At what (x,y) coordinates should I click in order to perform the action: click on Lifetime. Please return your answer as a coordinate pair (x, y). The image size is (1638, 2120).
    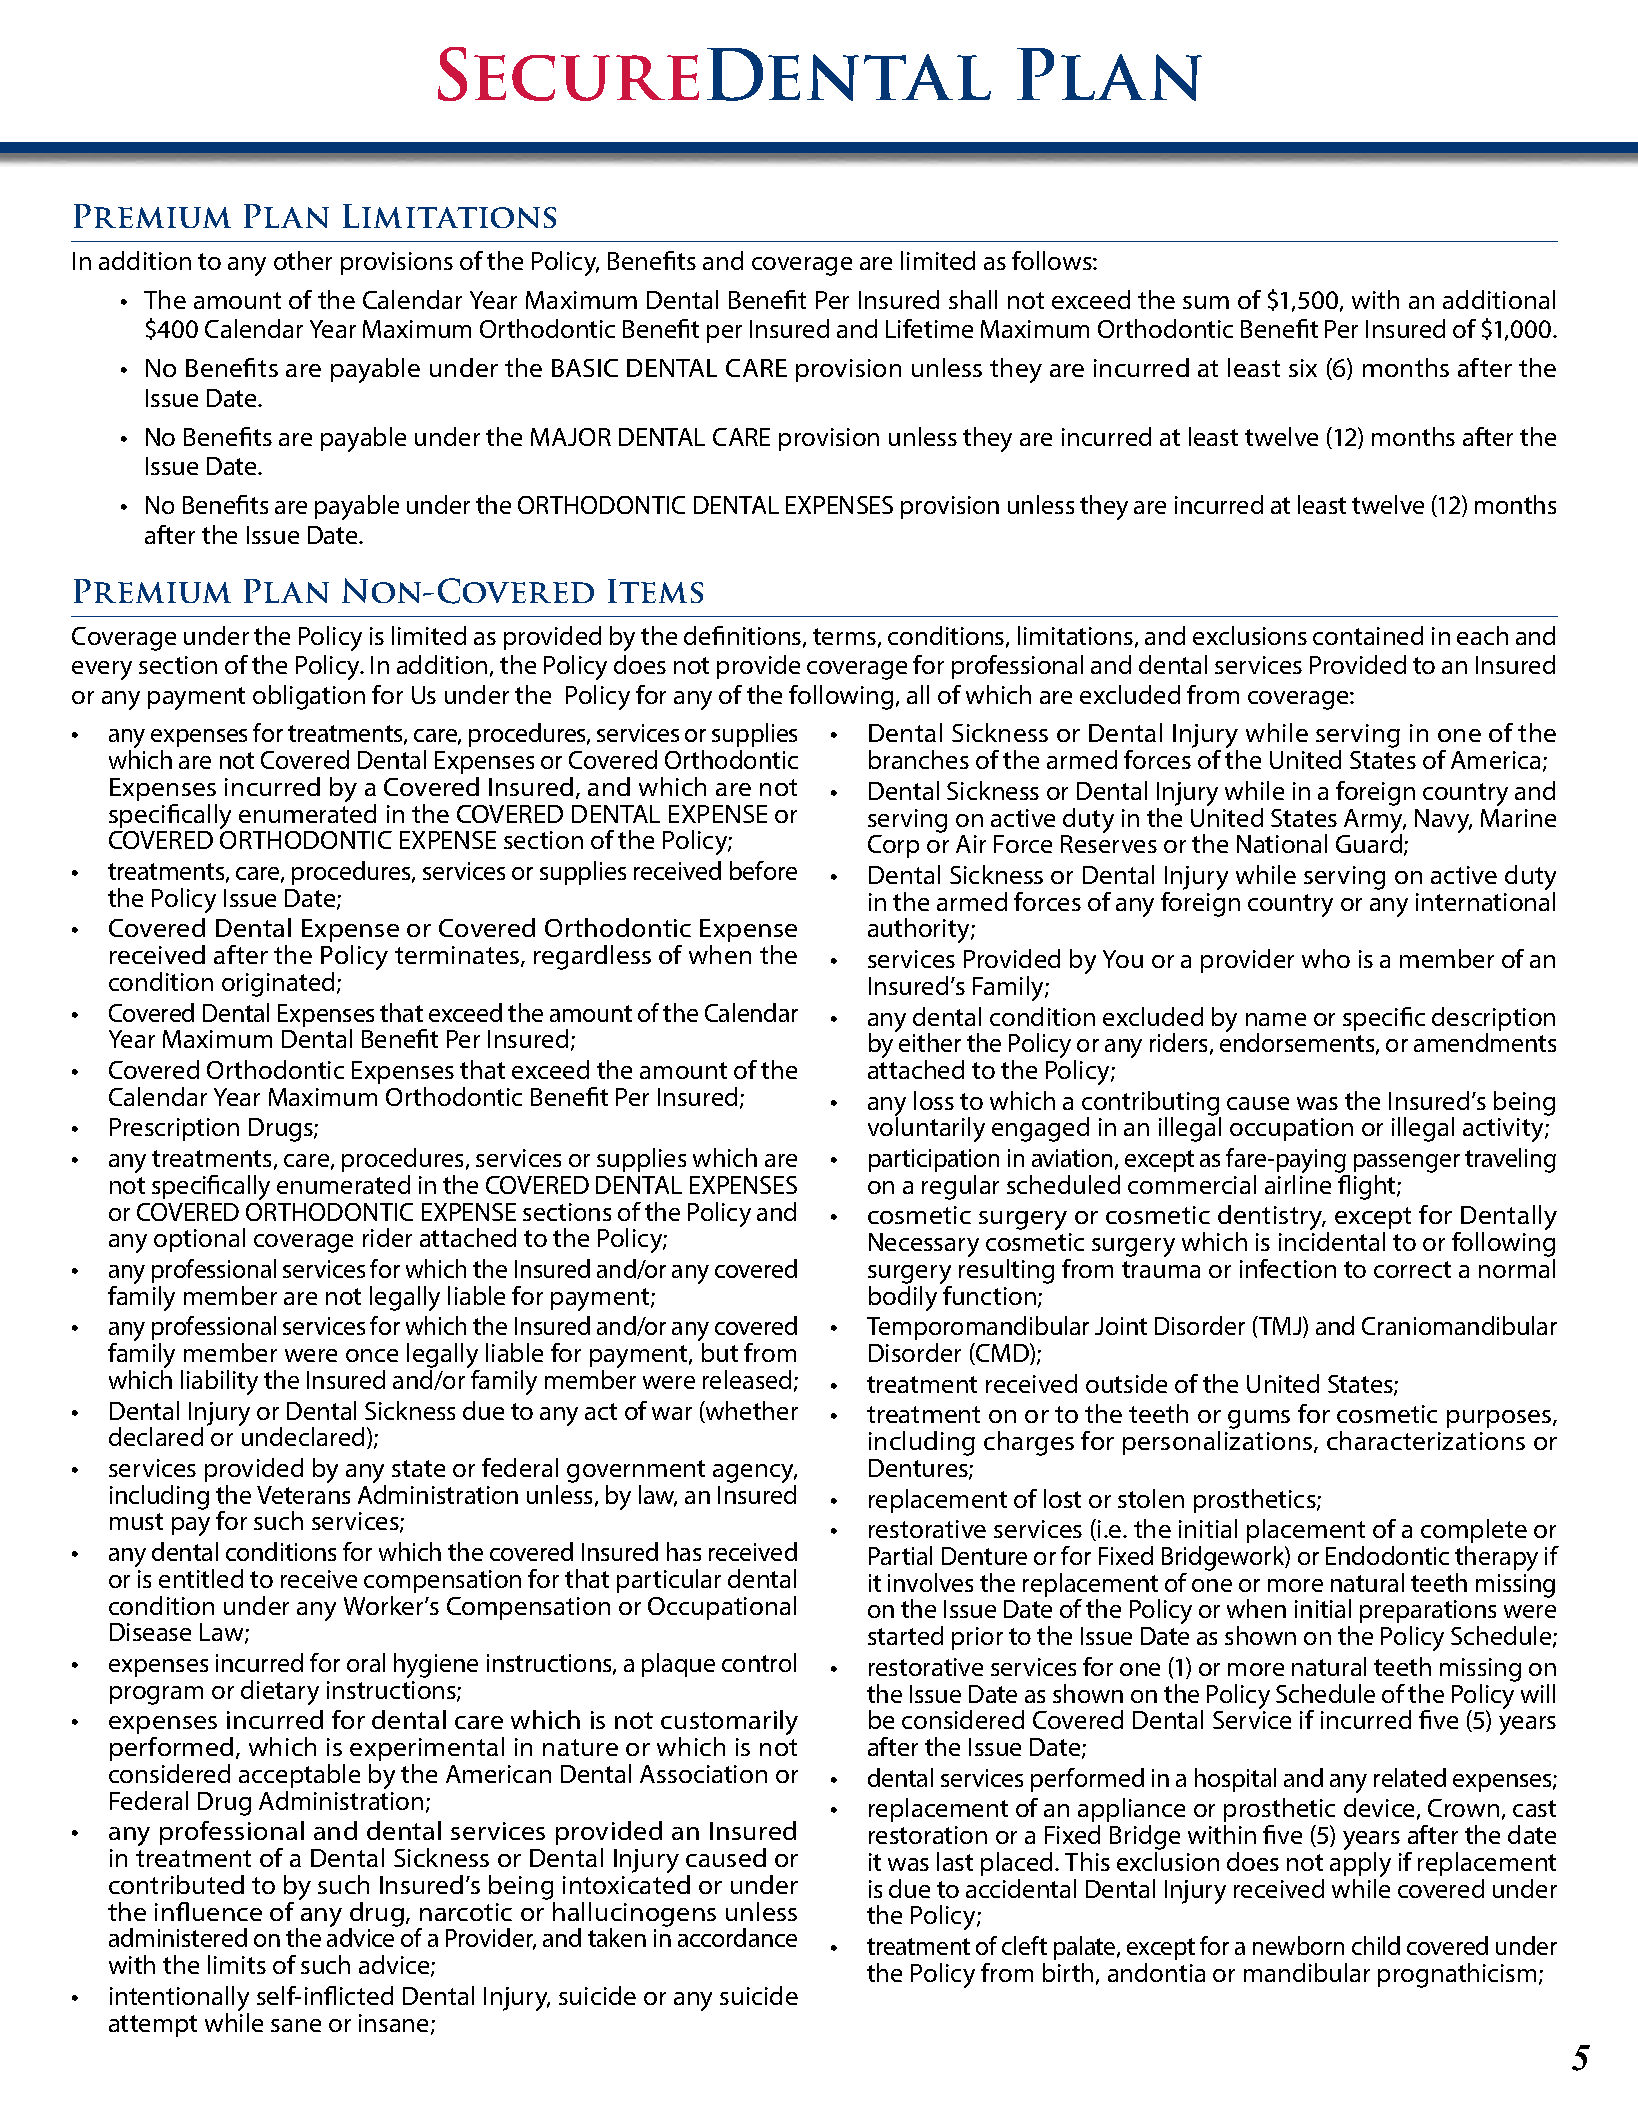
    Looking at the image, I should click on (929, 328).
